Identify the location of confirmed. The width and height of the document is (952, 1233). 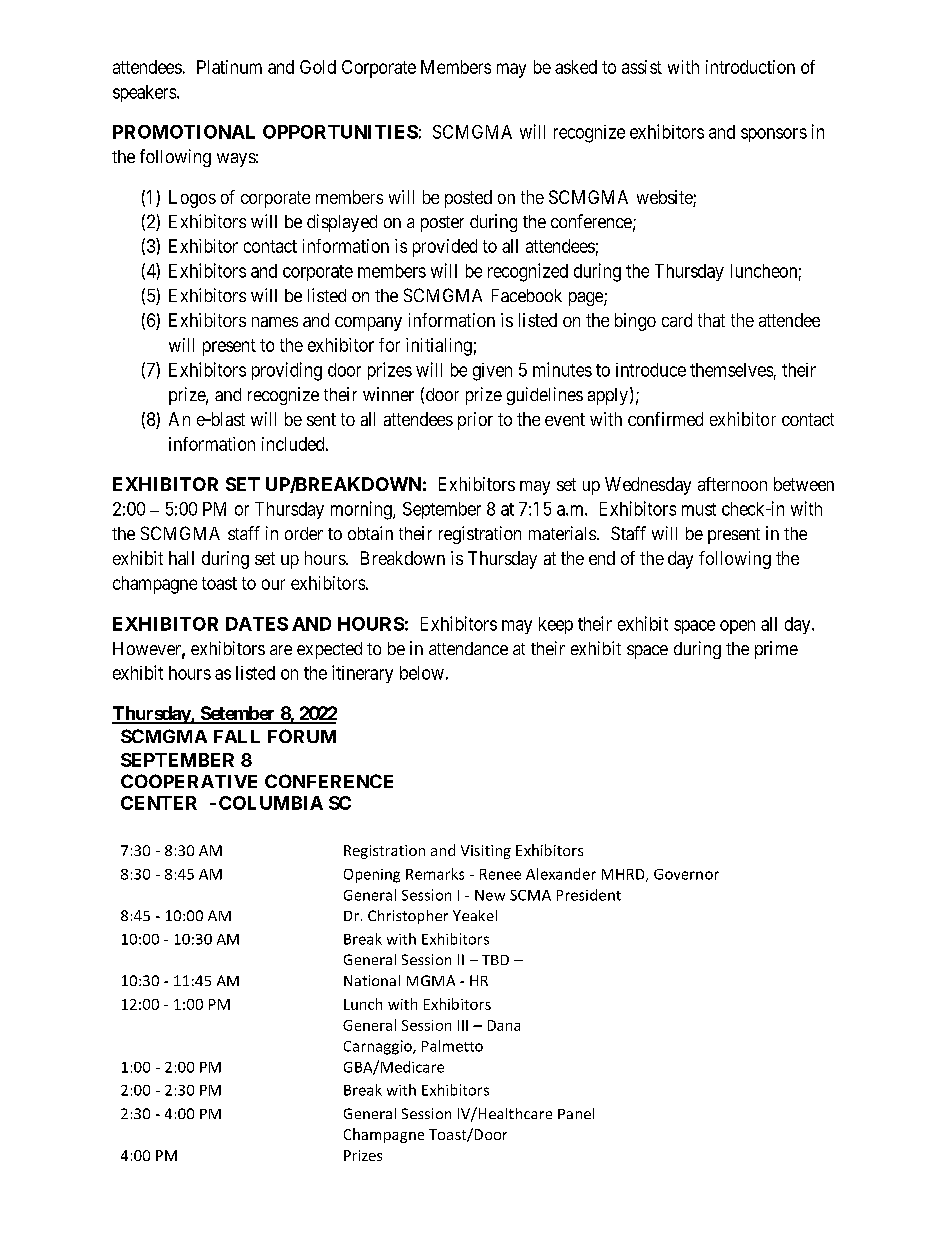
(665, 419).
